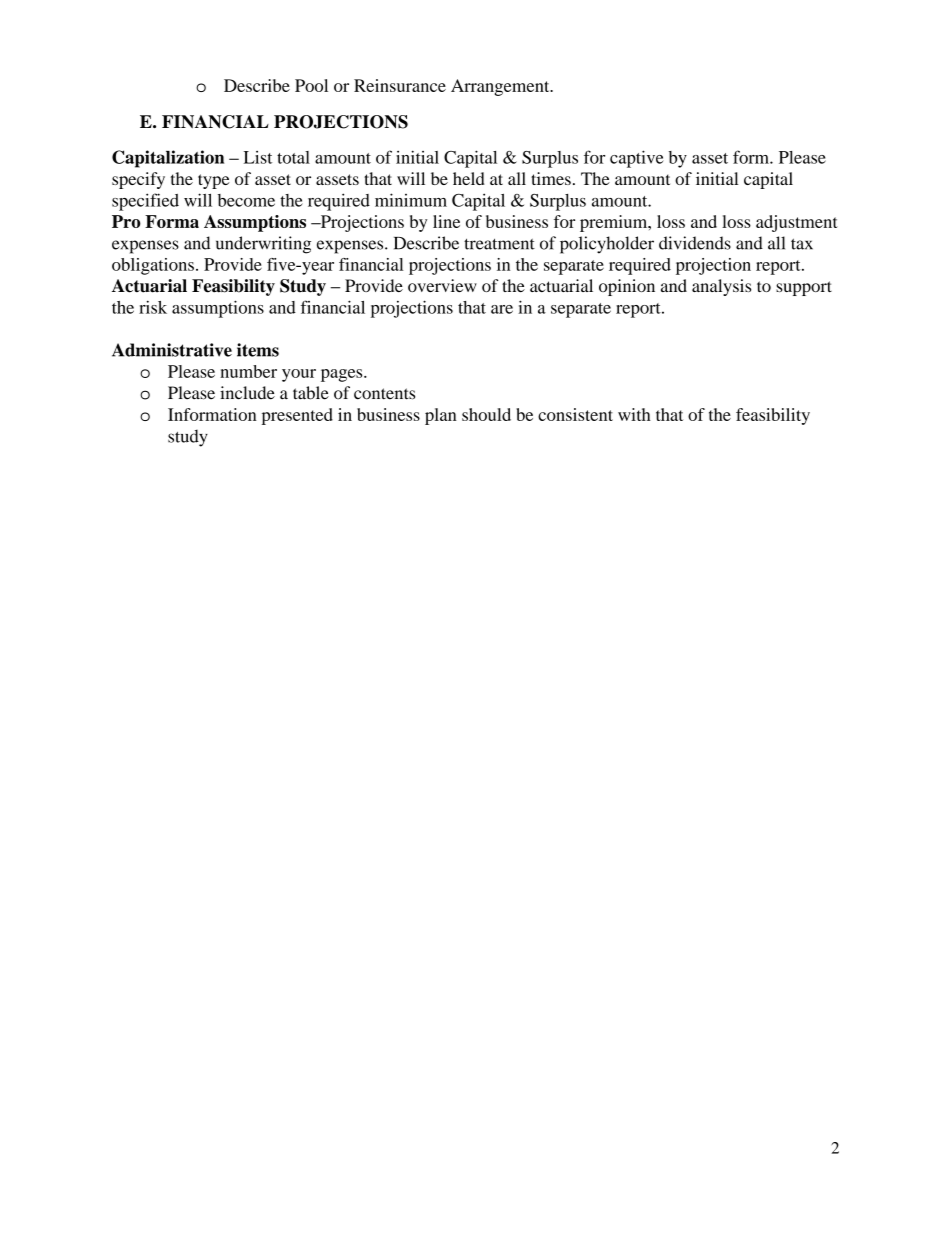  I want to click on are, so click(502, 309).
